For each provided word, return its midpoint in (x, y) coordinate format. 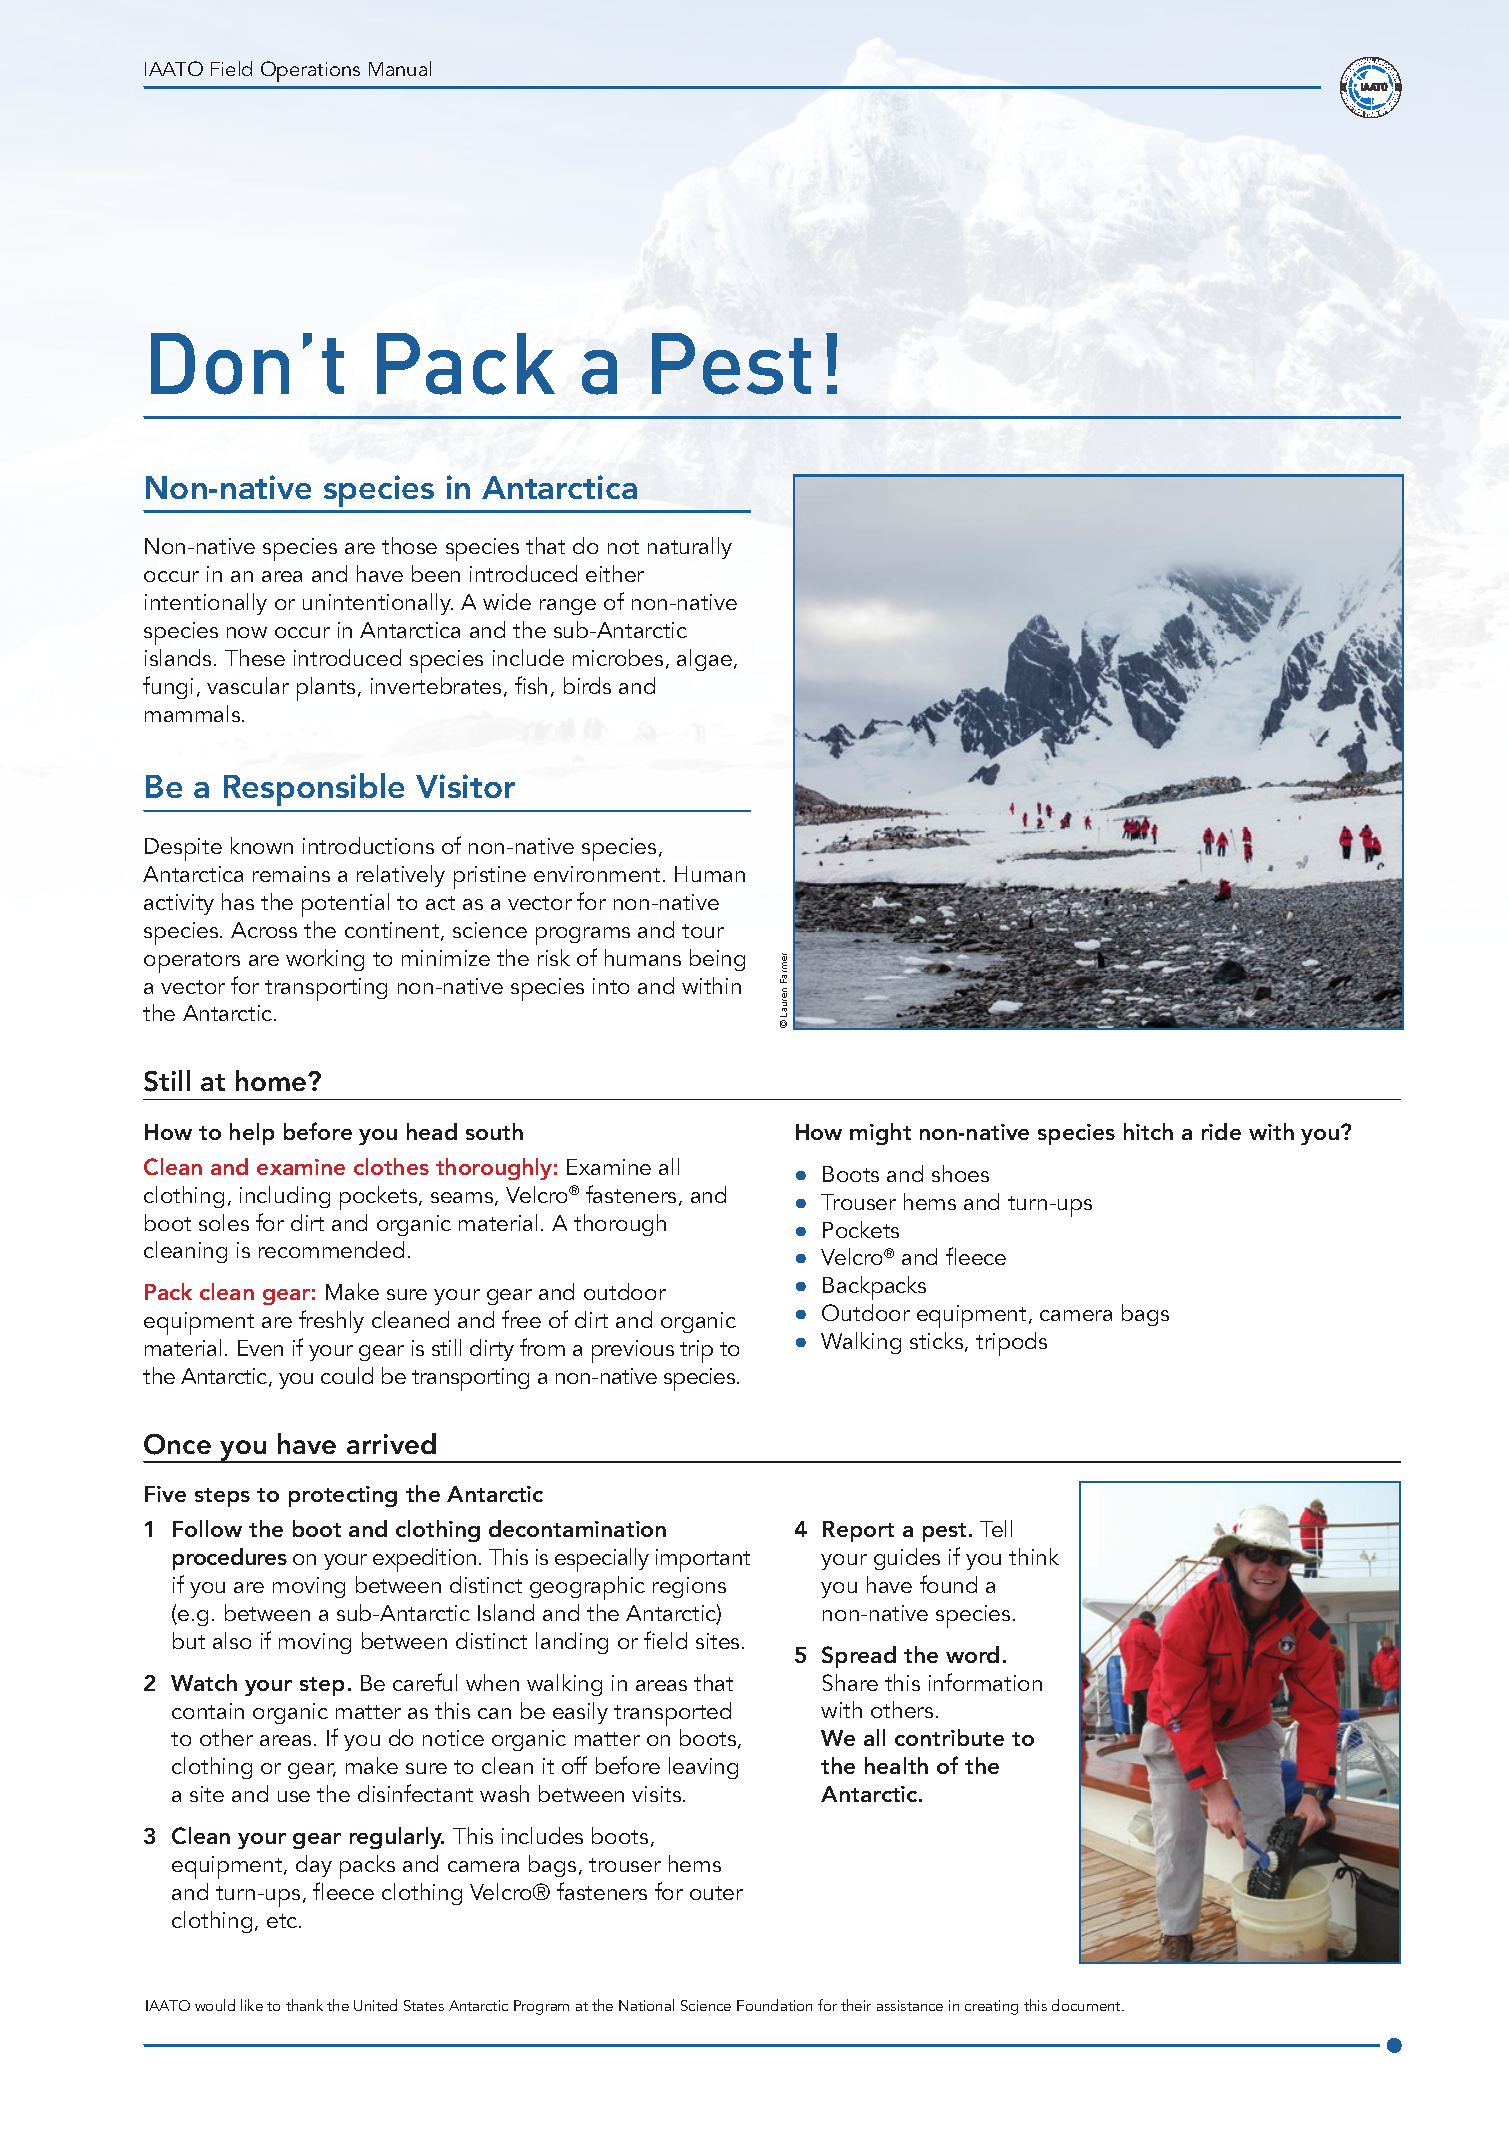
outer (716, 1893)
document (1087, 2005)
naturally (690, 548)
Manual (400, 68)
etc (283, 1921)
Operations (310, 71)
